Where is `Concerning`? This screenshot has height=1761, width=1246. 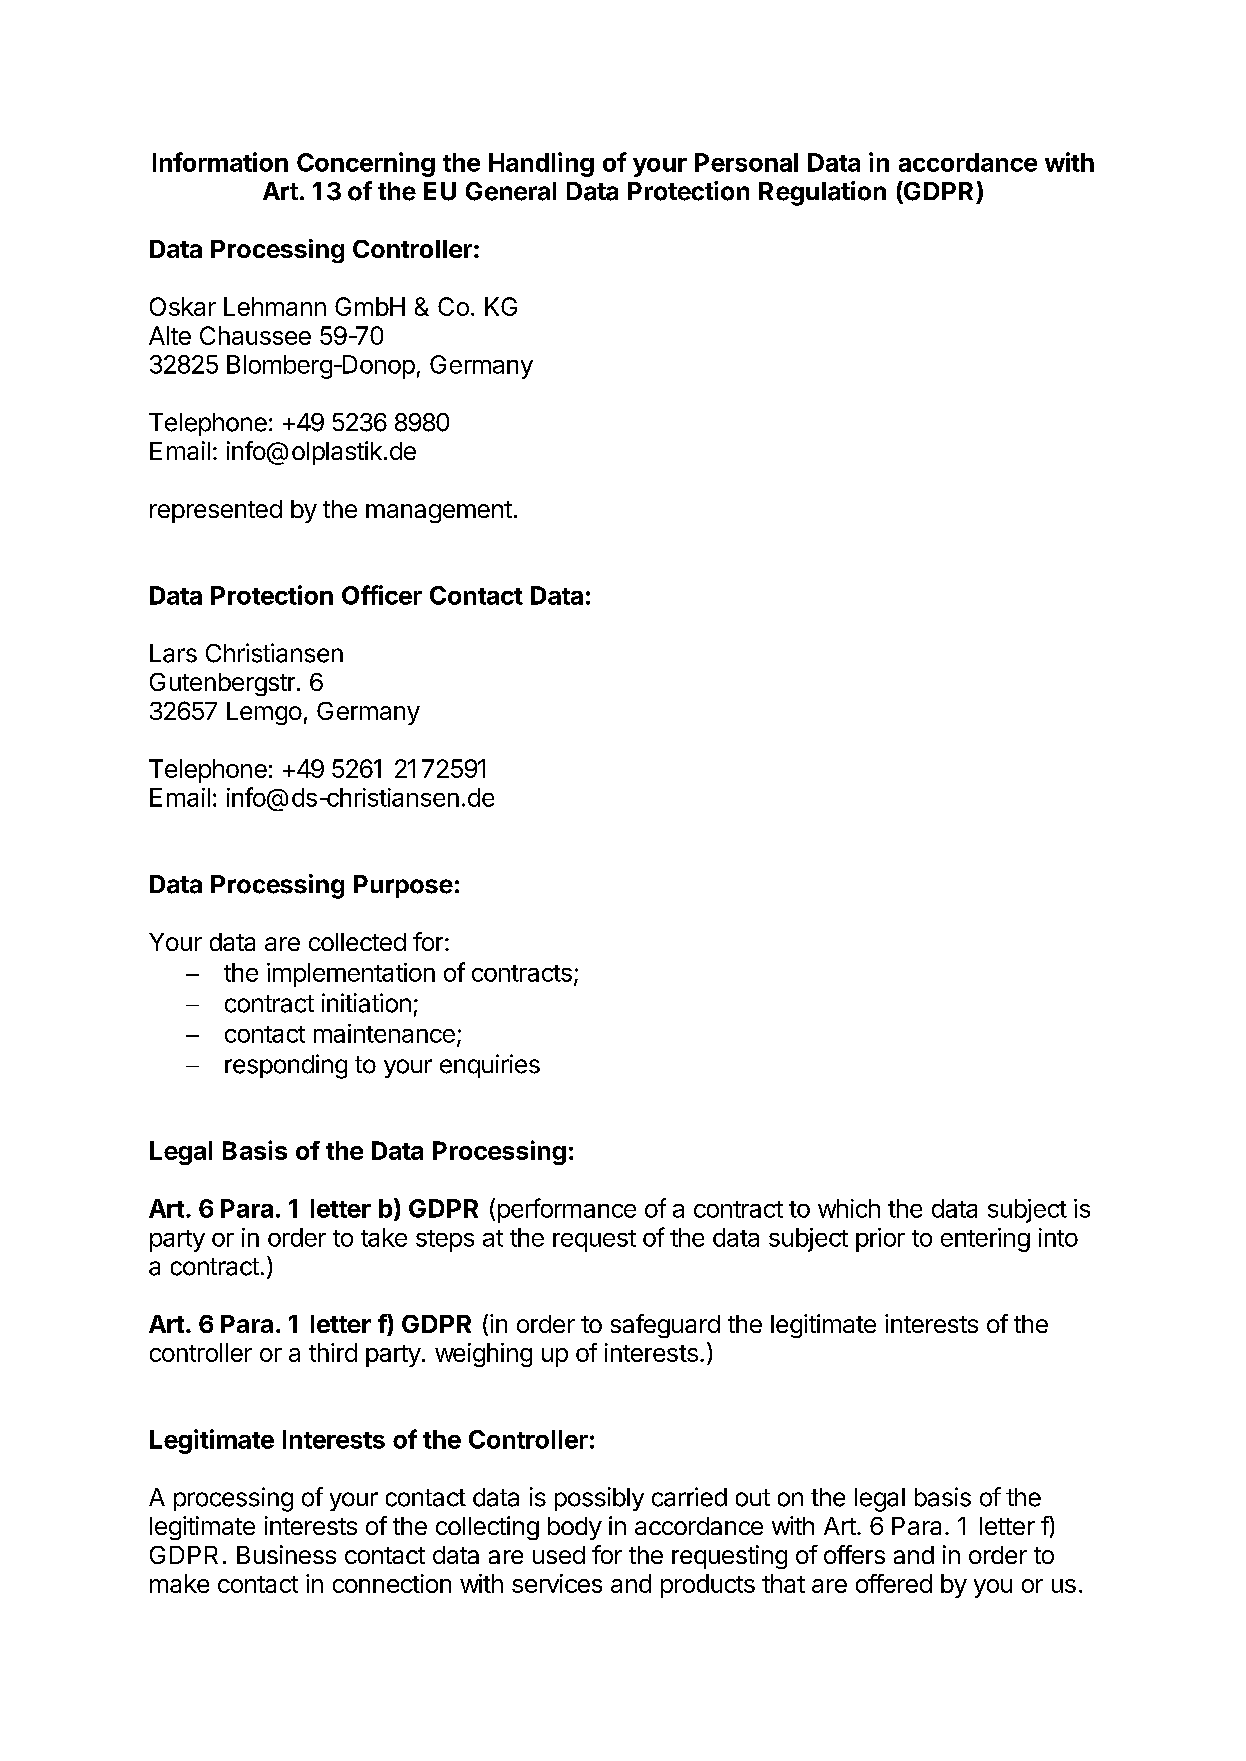
Concerning is located at coordinates (366, 164).
